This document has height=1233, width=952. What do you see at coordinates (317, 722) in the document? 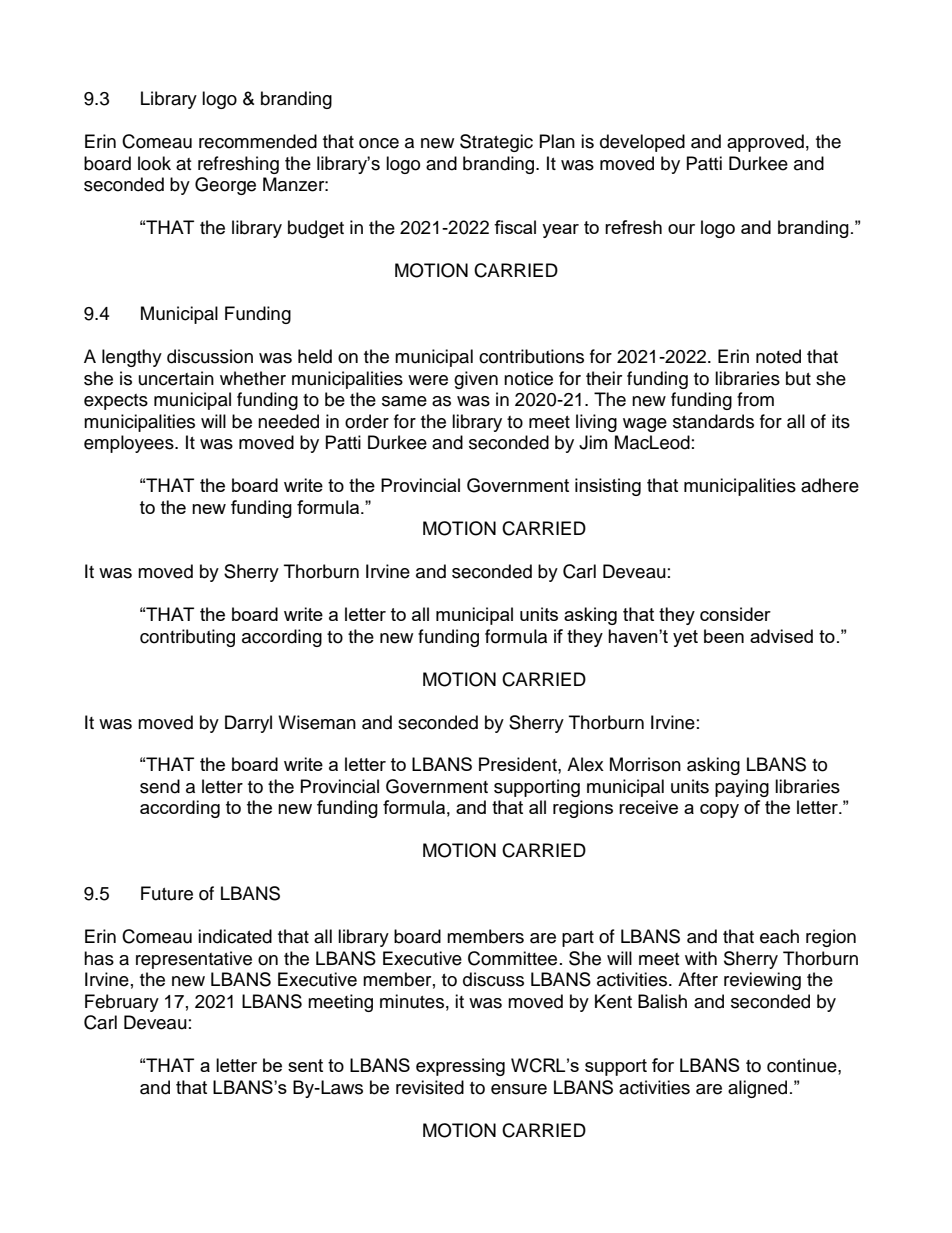
I see `Wiseman` at bounding box center [317, 722].
